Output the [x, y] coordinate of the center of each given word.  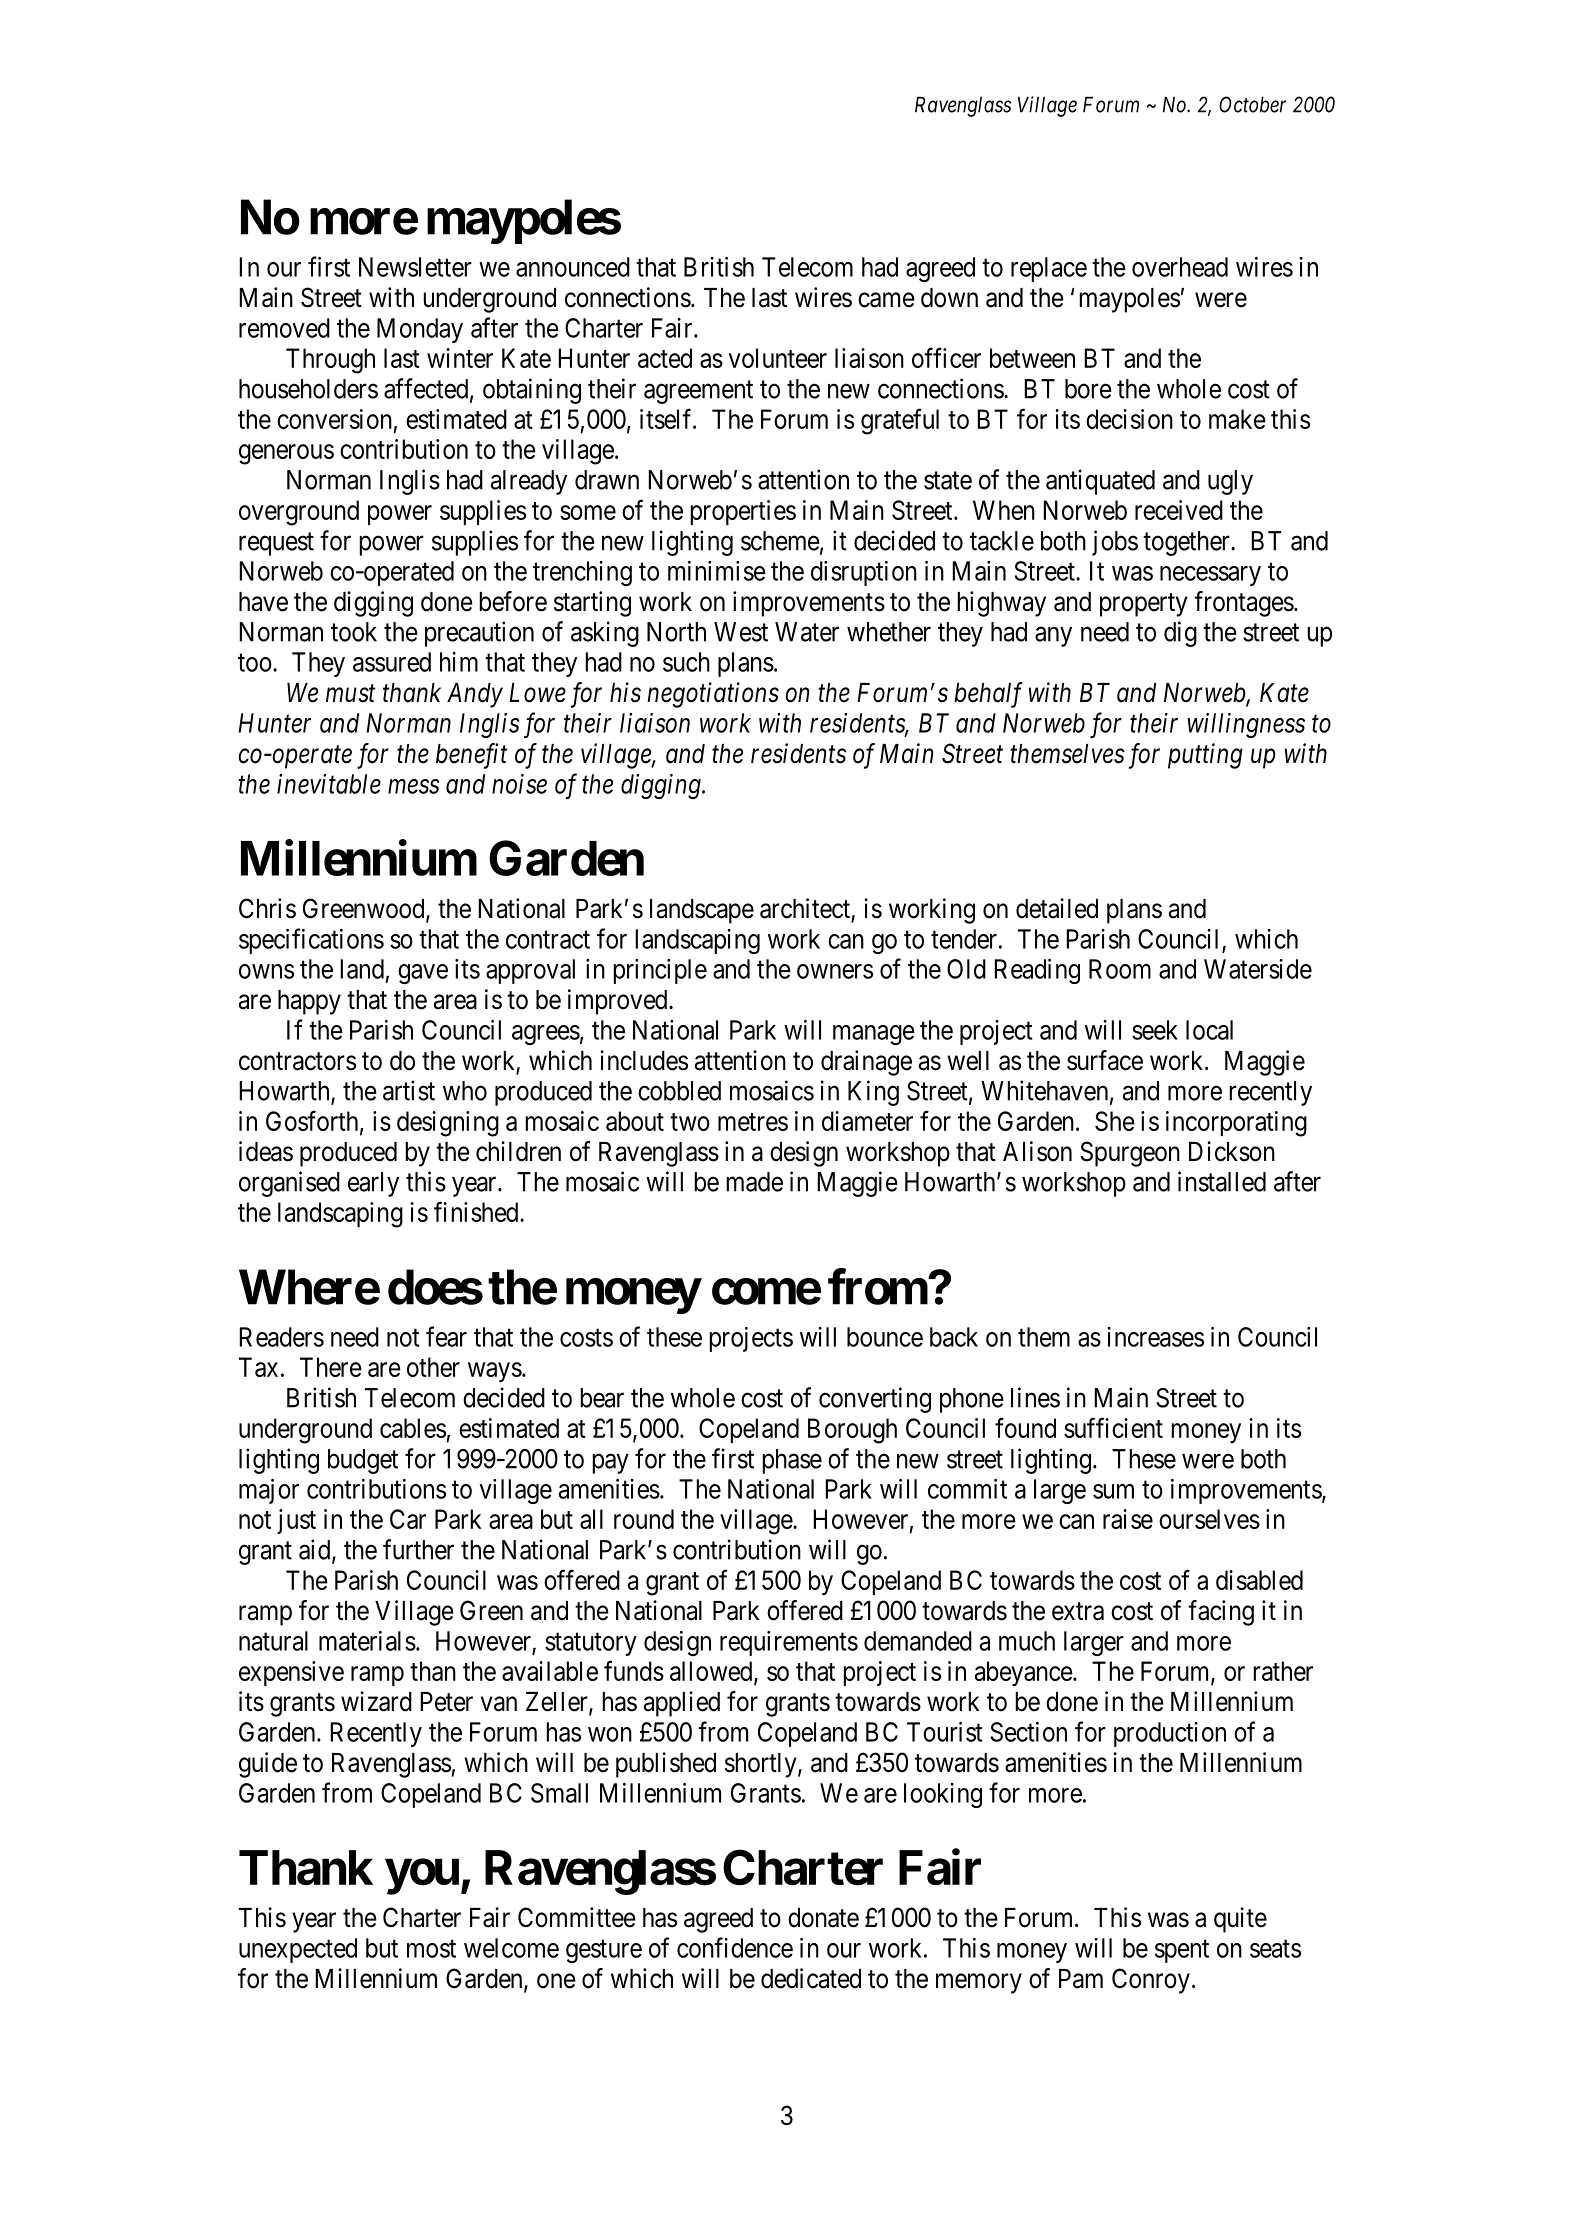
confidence [735, 1947]
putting [1205, 756]
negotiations [713, 695]
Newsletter [415, 267]
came [886, 300]
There [331, 1367]
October [1252, 104]
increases [1155, 1337]
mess [413, 786]
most [431, 1949]
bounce [885, 1337]
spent [1182, 1951]
